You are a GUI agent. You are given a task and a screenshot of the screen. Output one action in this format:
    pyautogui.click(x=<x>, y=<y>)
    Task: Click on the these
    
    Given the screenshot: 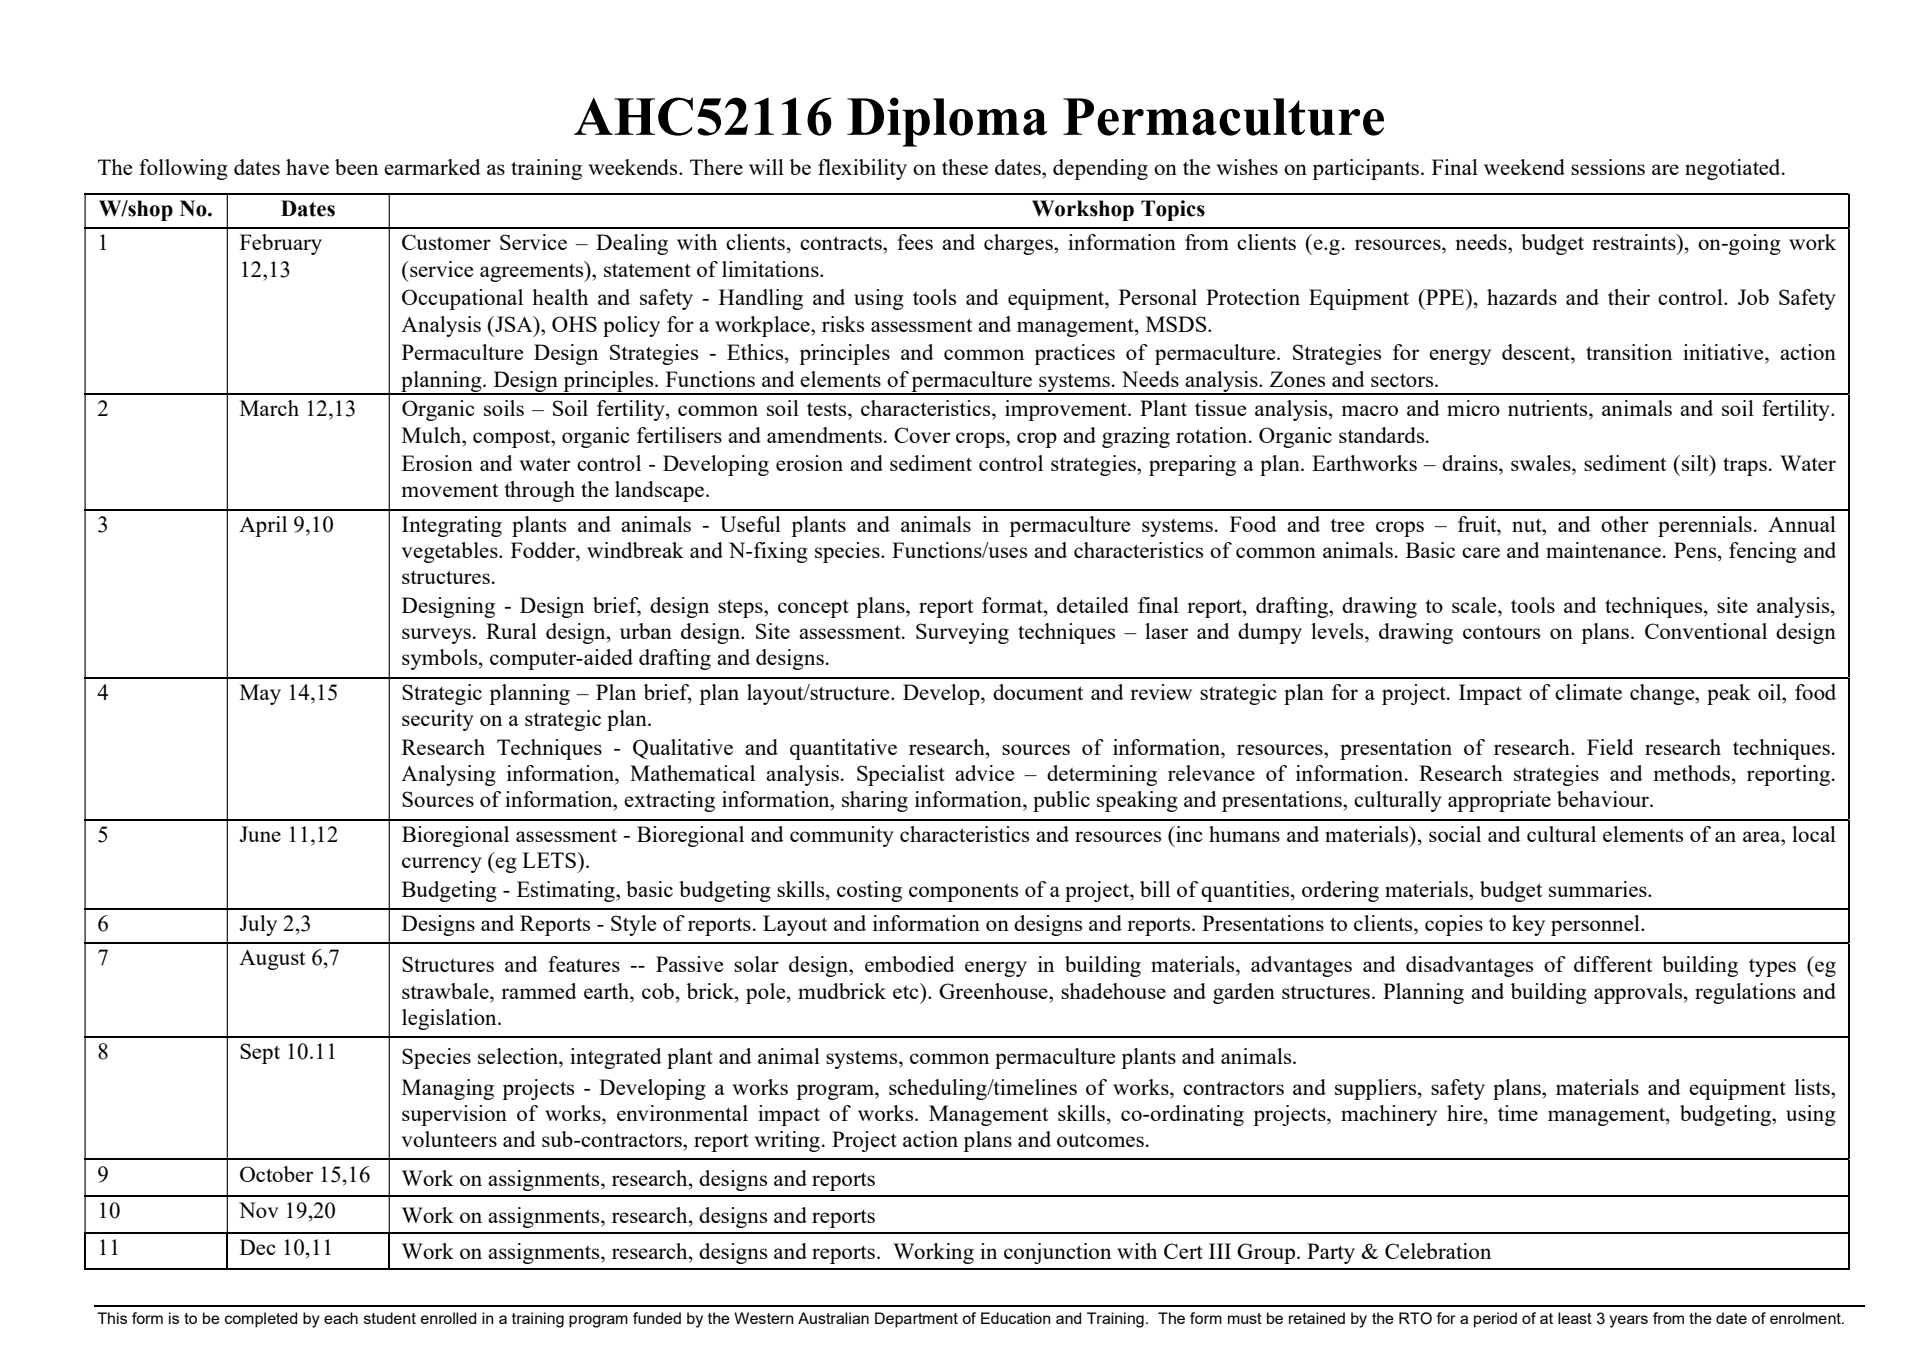 What is the action you would take?
    pyautogui.click(x=965, y=167)
